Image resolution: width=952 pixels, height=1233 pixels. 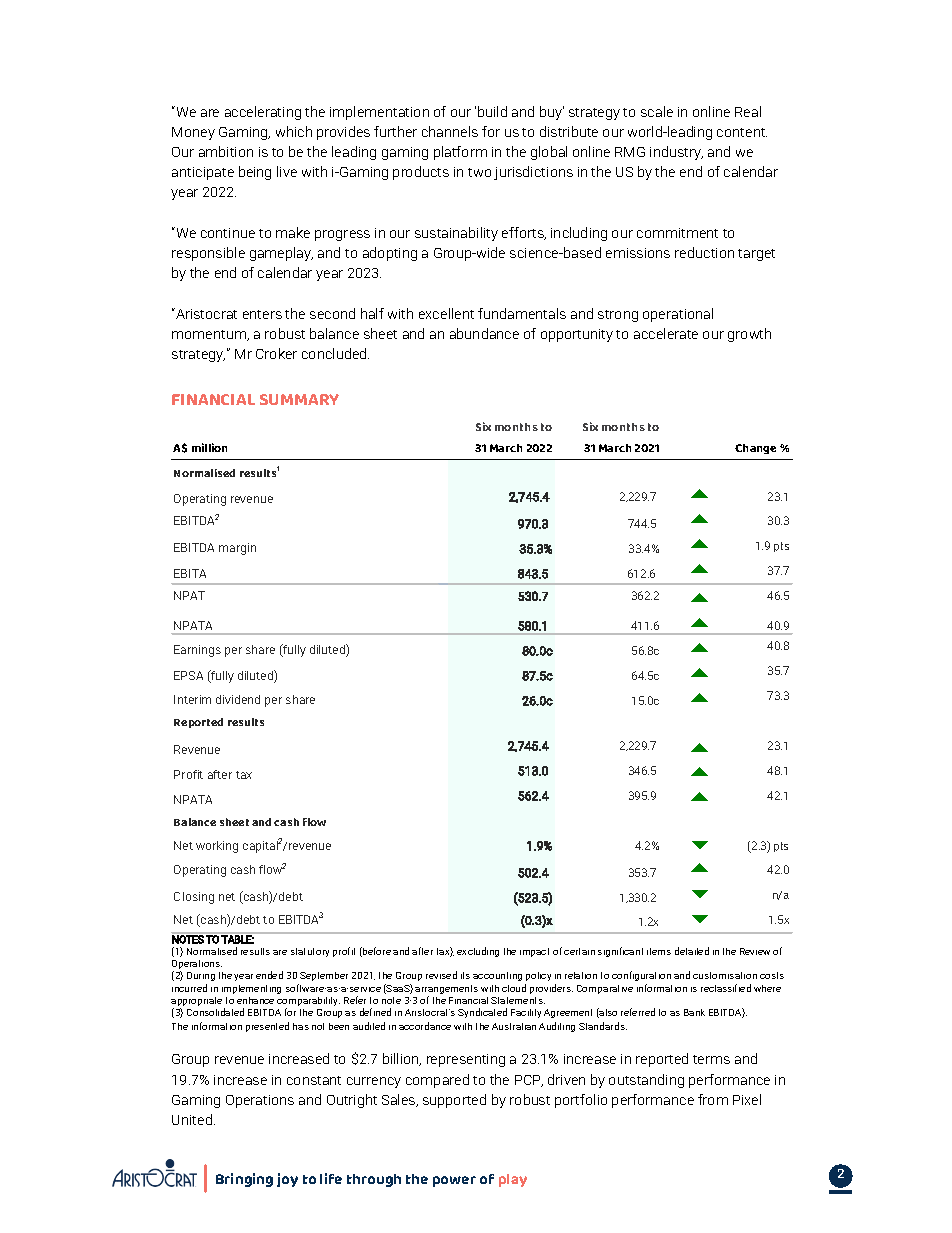 What do you see at coordinates (676, 153) in the screenshot?
I see `industry` at bounding box center [676, 153].
